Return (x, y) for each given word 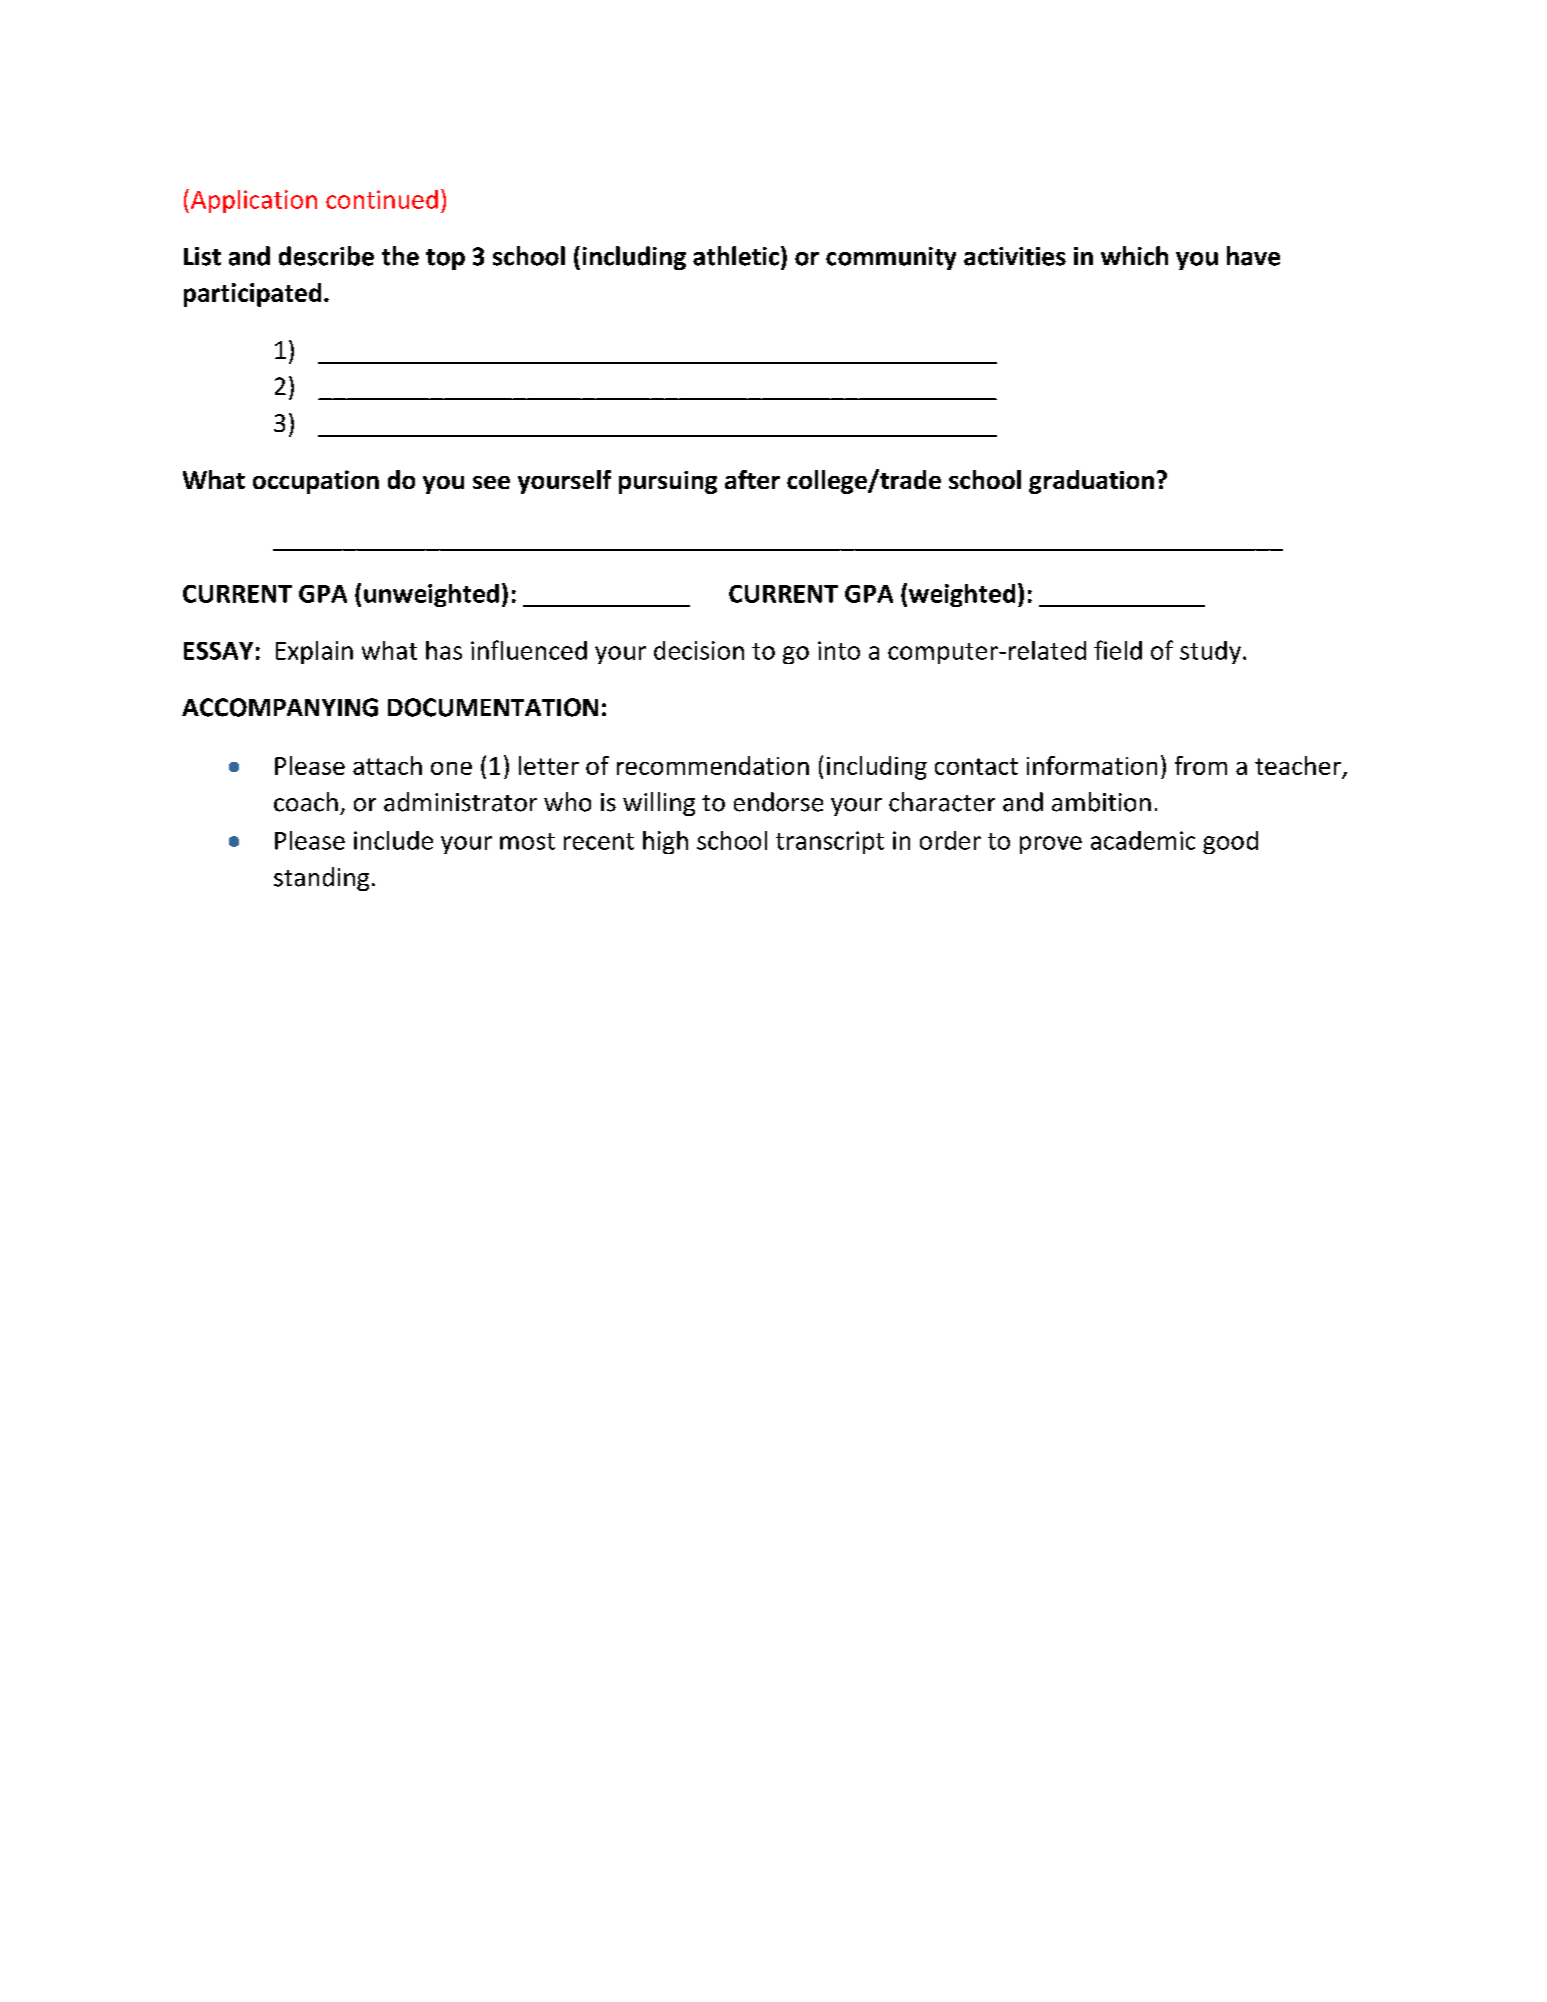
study (1210, 652)
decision (699, 650)
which (1134, 256)
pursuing (668, 482)
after (752, 479)
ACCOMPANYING (280, 707)
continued (382, 199)
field (1118, 650)
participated (252, 295)
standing (321, 879)
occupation (316, 482)
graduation (1091, 482)
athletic (736, 256)
